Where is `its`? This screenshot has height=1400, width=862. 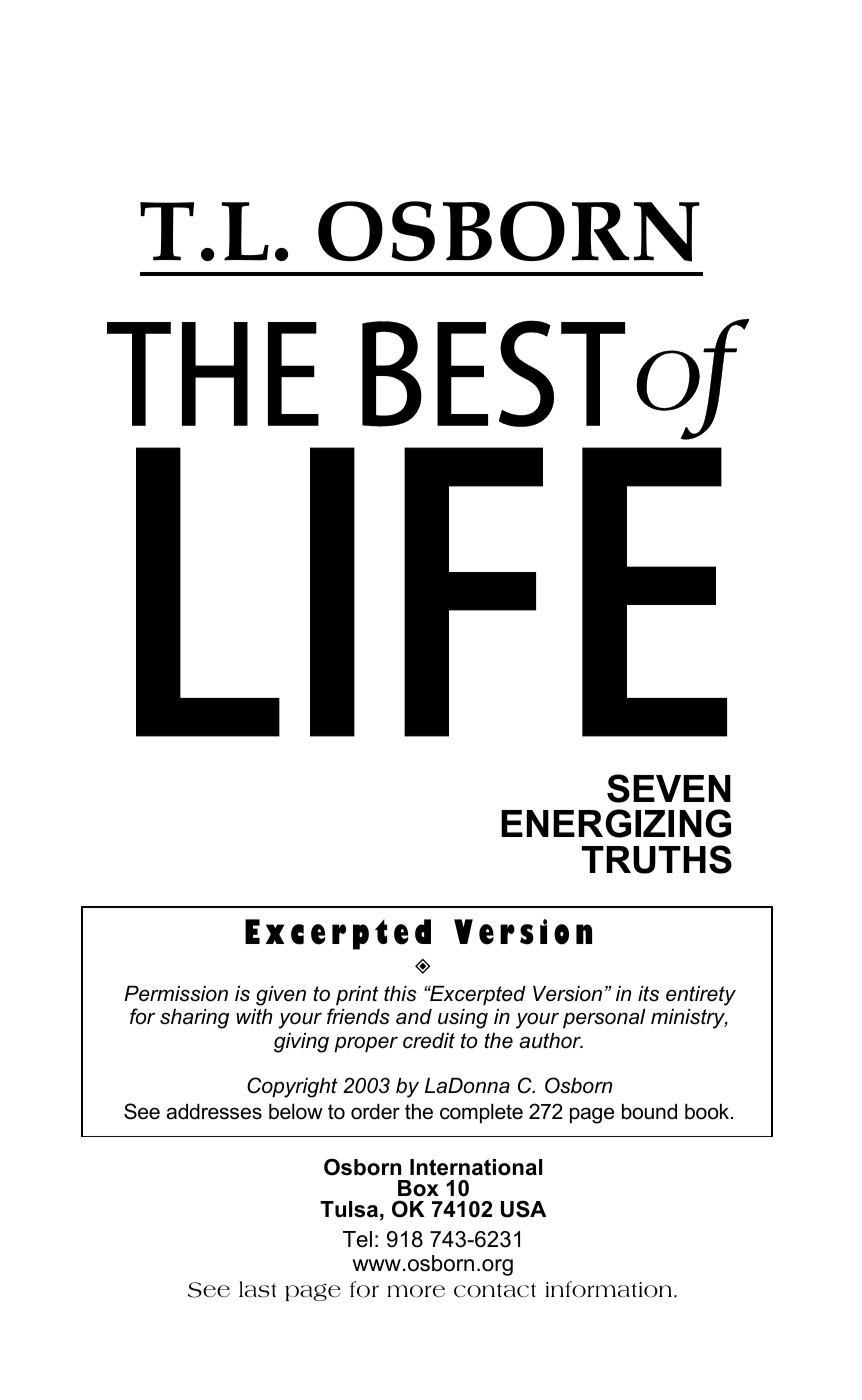 its is located at coordinates (648, 994).
